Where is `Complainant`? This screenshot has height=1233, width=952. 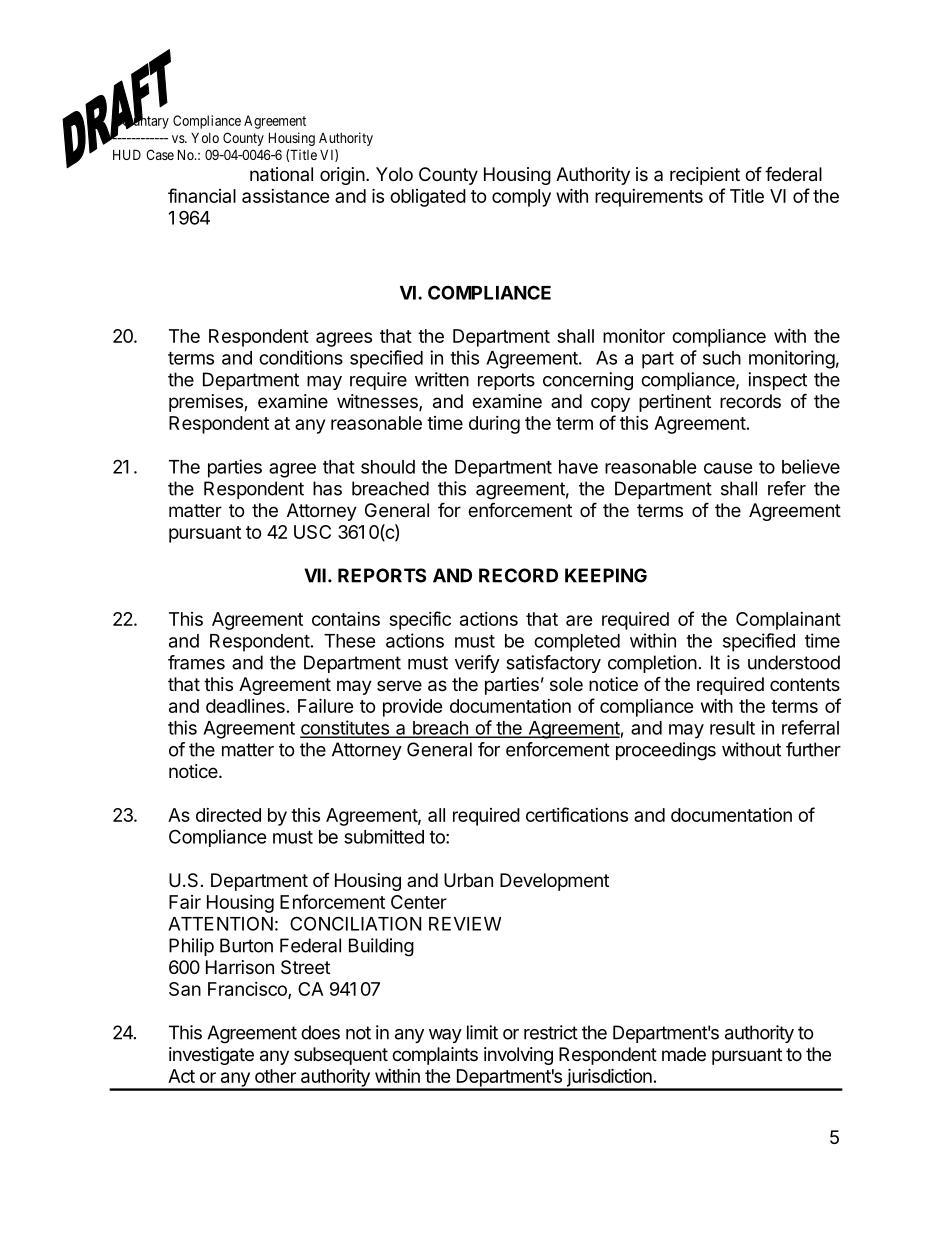 Complainant is located at coordinates (788, 621).
